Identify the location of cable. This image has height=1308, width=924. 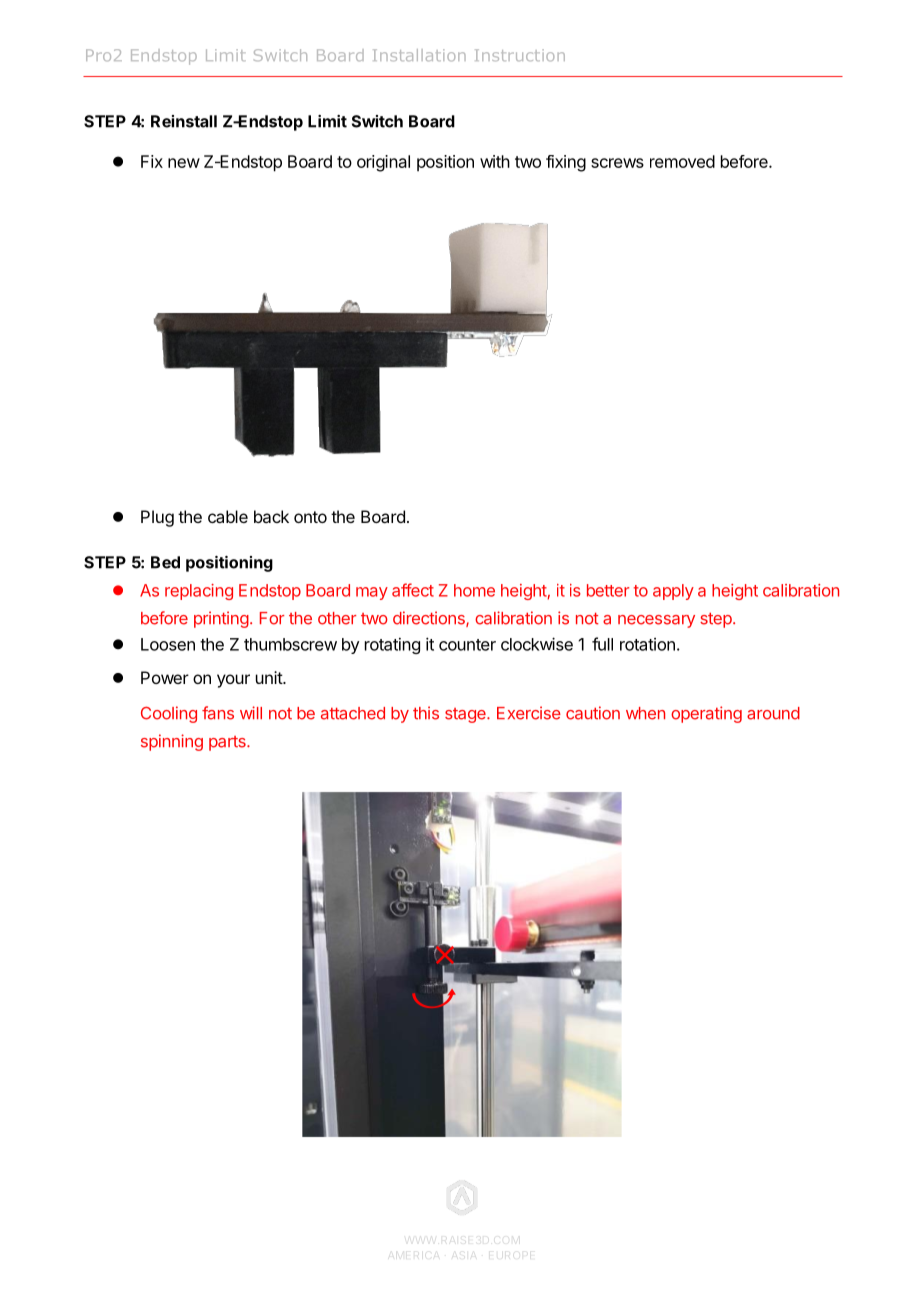
(228, 516).
